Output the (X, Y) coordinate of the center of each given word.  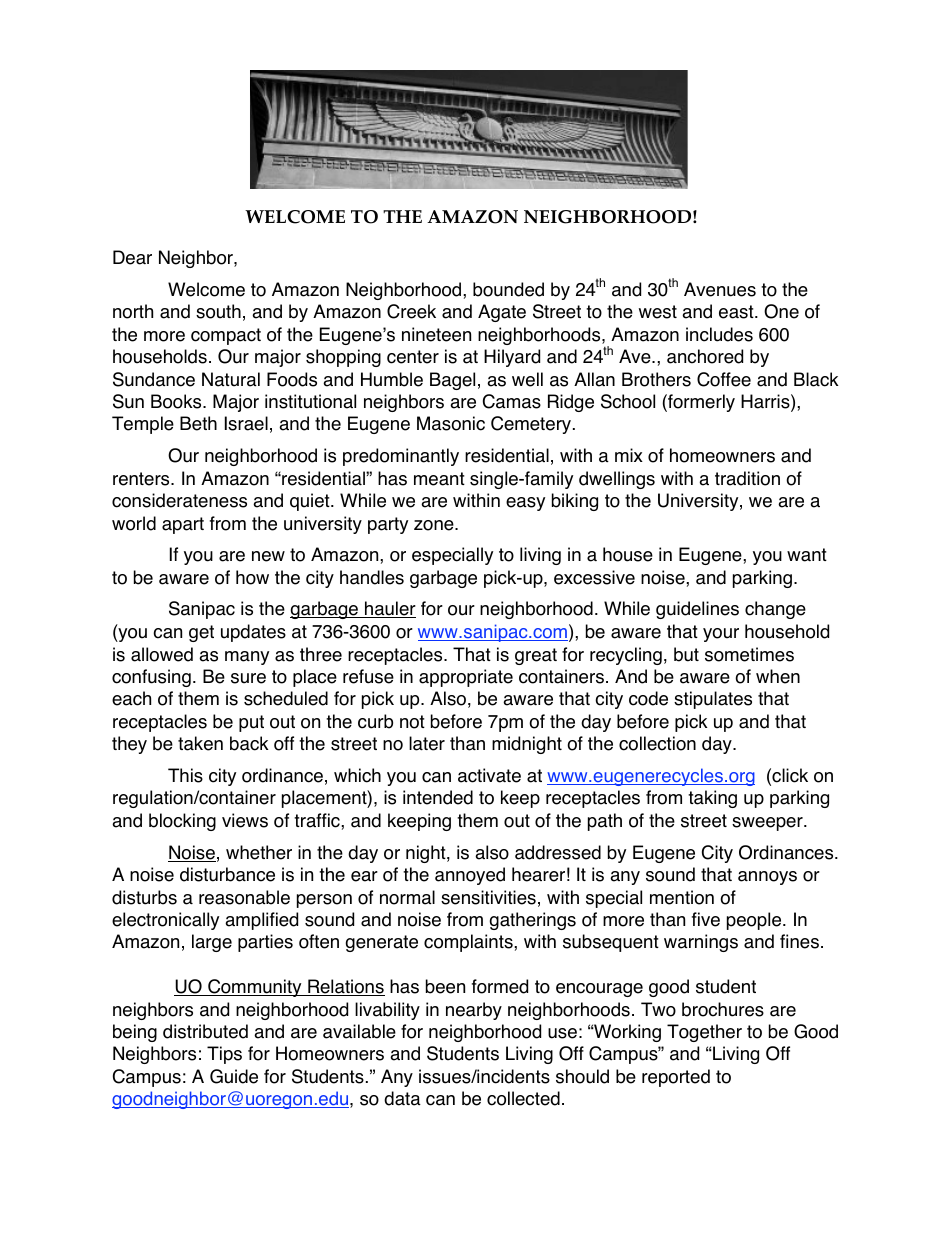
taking (712, 799)
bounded (508, 289)
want (807, 555)
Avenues (720, 289)
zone (435, 525)
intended (438, 797)
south (218, 311)
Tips (224, 1055)
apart (183, 525)
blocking (182, 822)
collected (523, 1098)
